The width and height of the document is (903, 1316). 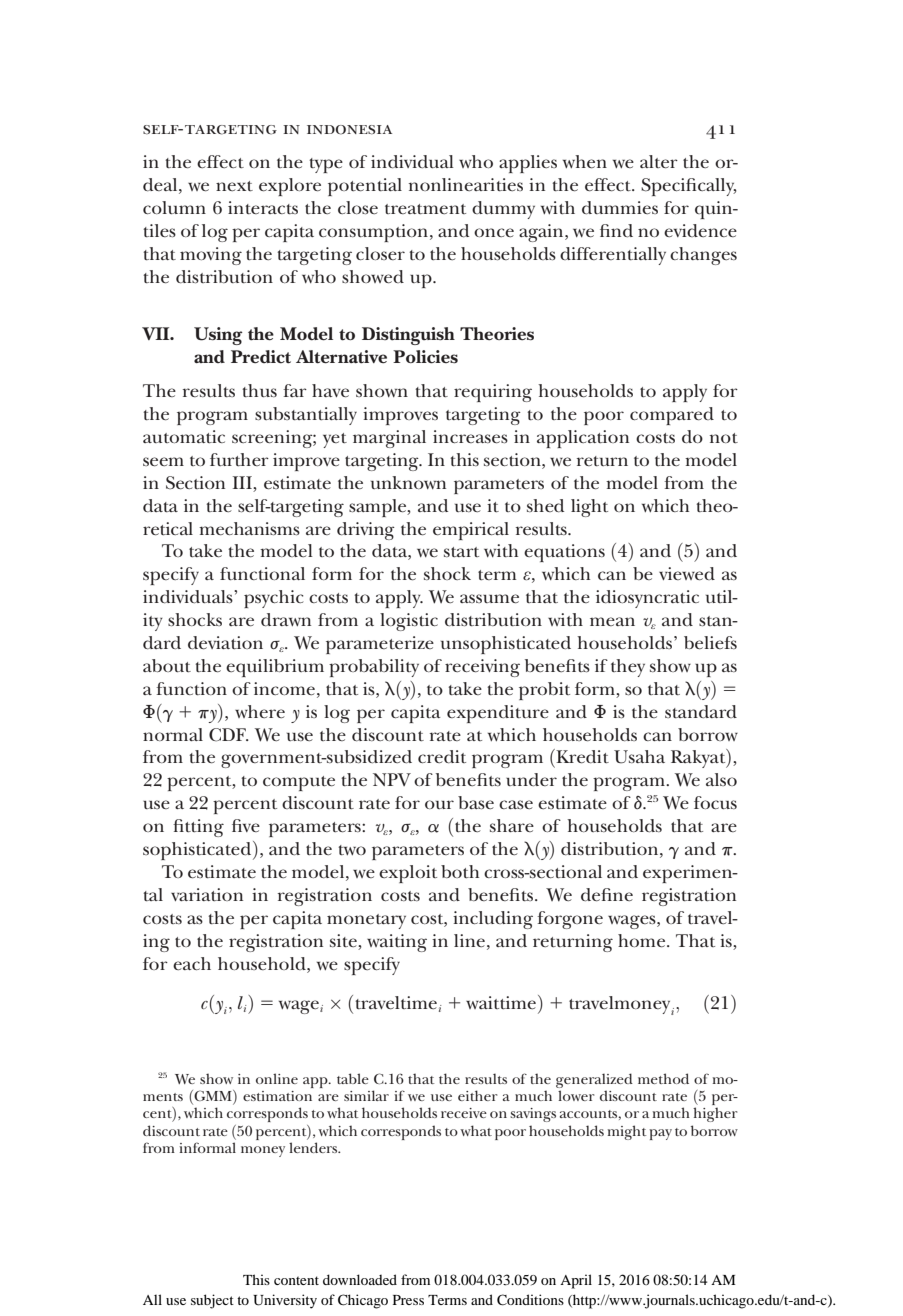 What do you see at coordinates (277, 1096) in the document?
I see `estimation` at bounding box center [277, 1096].
